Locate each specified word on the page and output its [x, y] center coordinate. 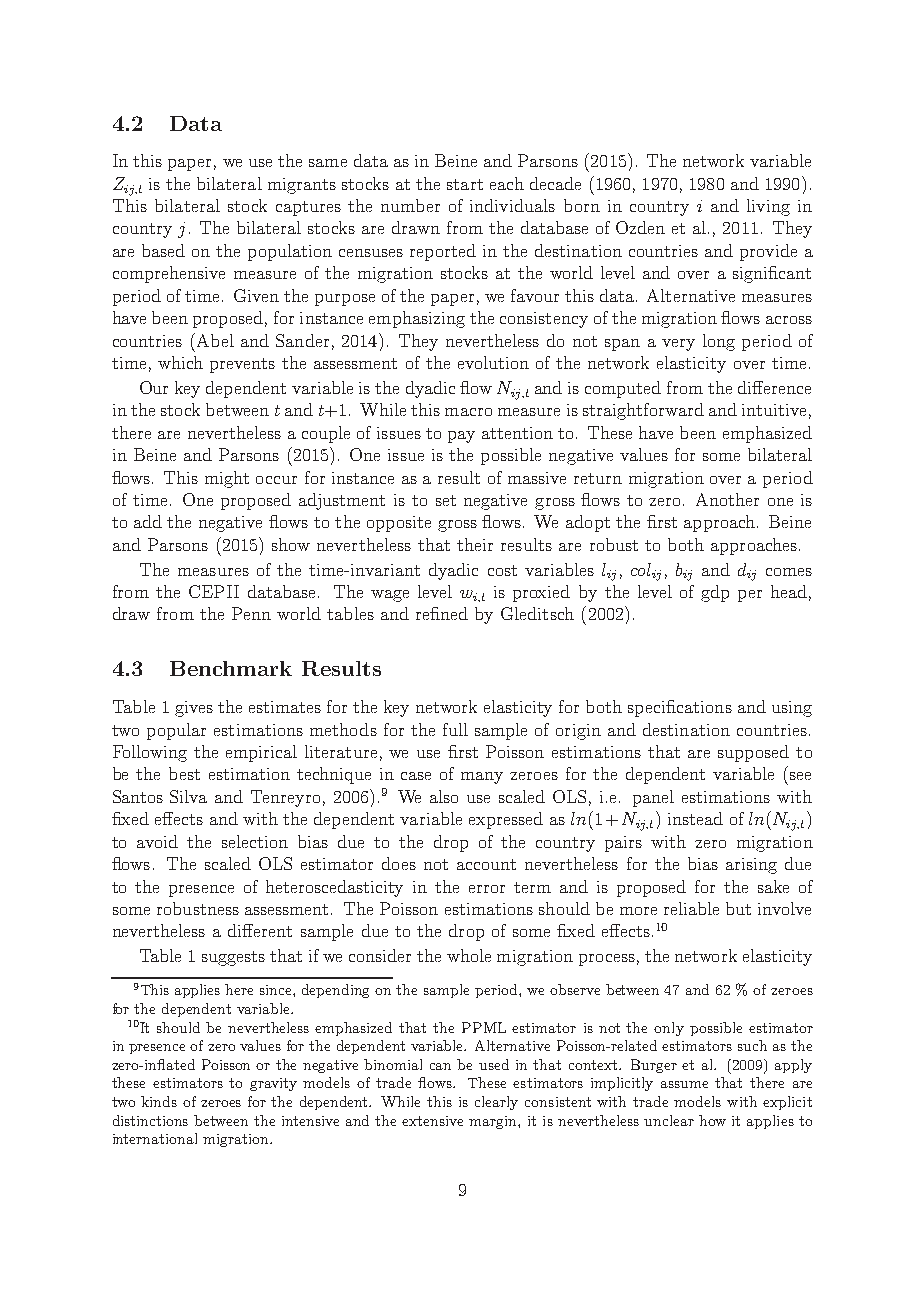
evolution [493, 362]
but [738, 908]
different [260, 930]
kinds [159, 1101]
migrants [302, 186]
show [291, 544]
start [465, 184]
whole [469, 955]
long [719, 342]
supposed [753, 753]
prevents [242, 365]
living [768, 207]
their [475, 544]
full [455, 729]
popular [176, 731]
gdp [715, 593]
